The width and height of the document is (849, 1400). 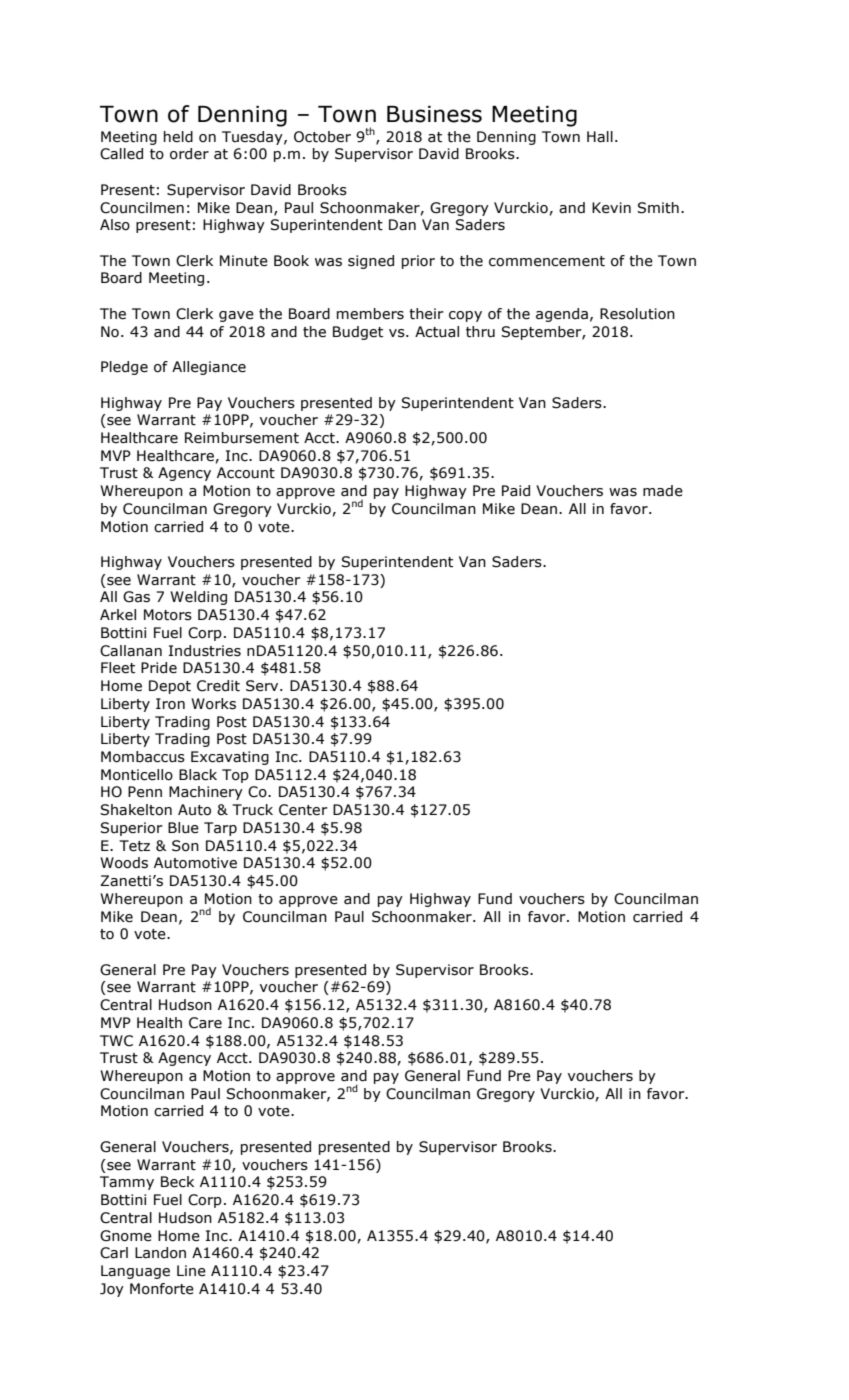 What do you see at coordinates (600, 137) in the document?
I see `Hall` at bounding box center [600, 137].
